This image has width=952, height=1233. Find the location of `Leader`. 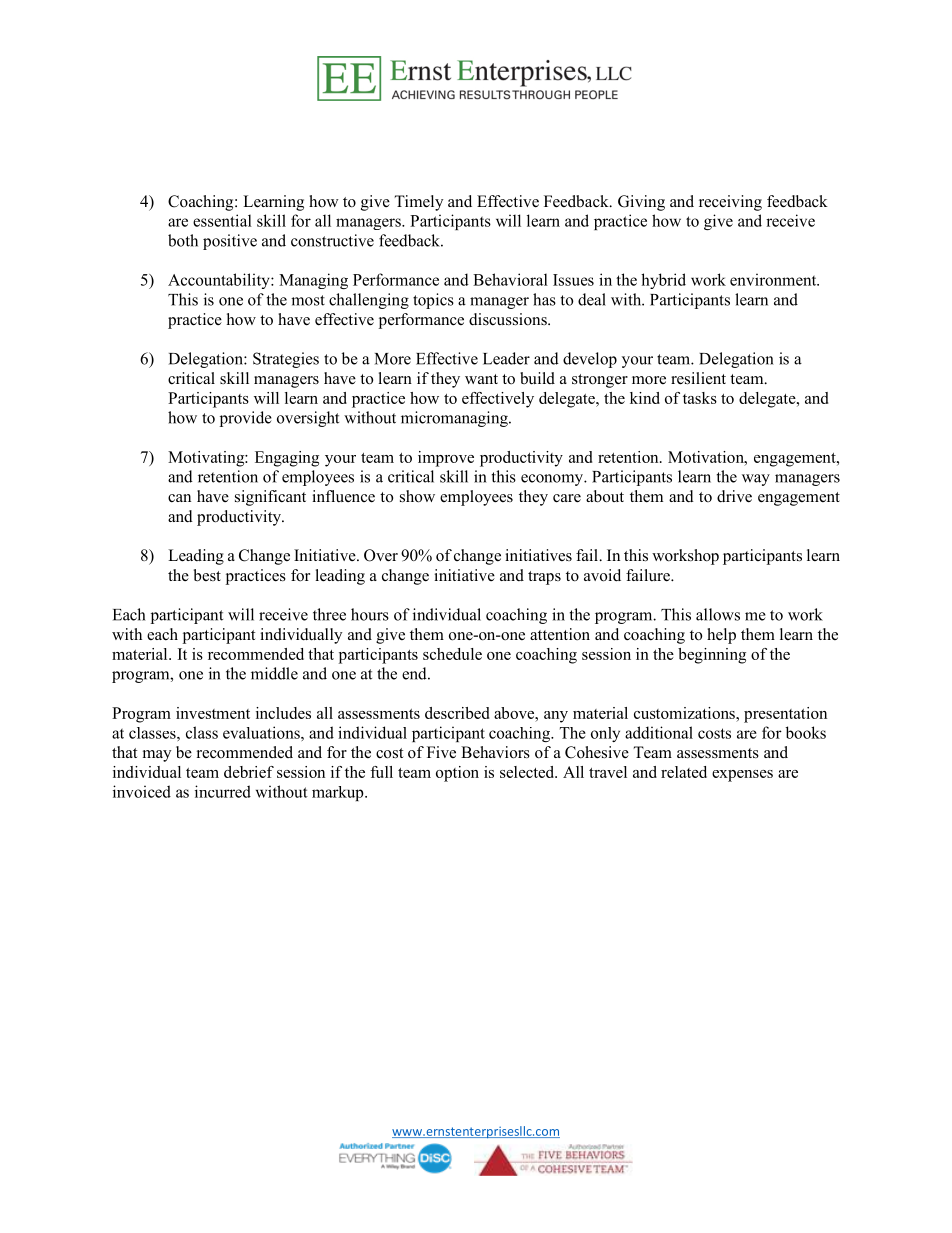

Leader is located at coordinates (506, 358).
